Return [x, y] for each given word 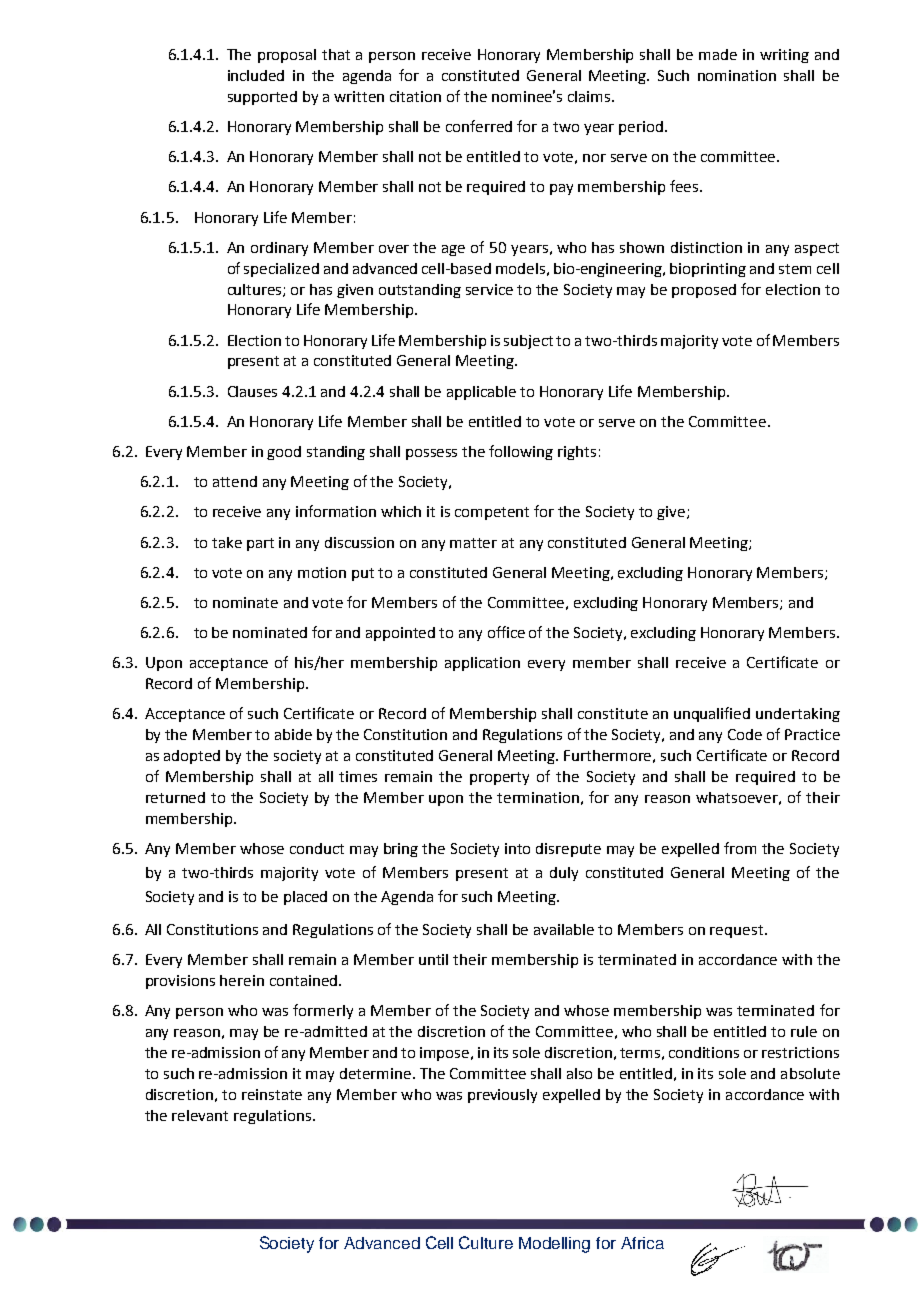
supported [262, 98]
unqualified [712, 714]
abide [293, 734]
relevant [200, 1115]
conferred [479, 126]
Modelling [554, 1245]
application [482, 664]
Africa [642, 1243]
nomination [737, 75]
